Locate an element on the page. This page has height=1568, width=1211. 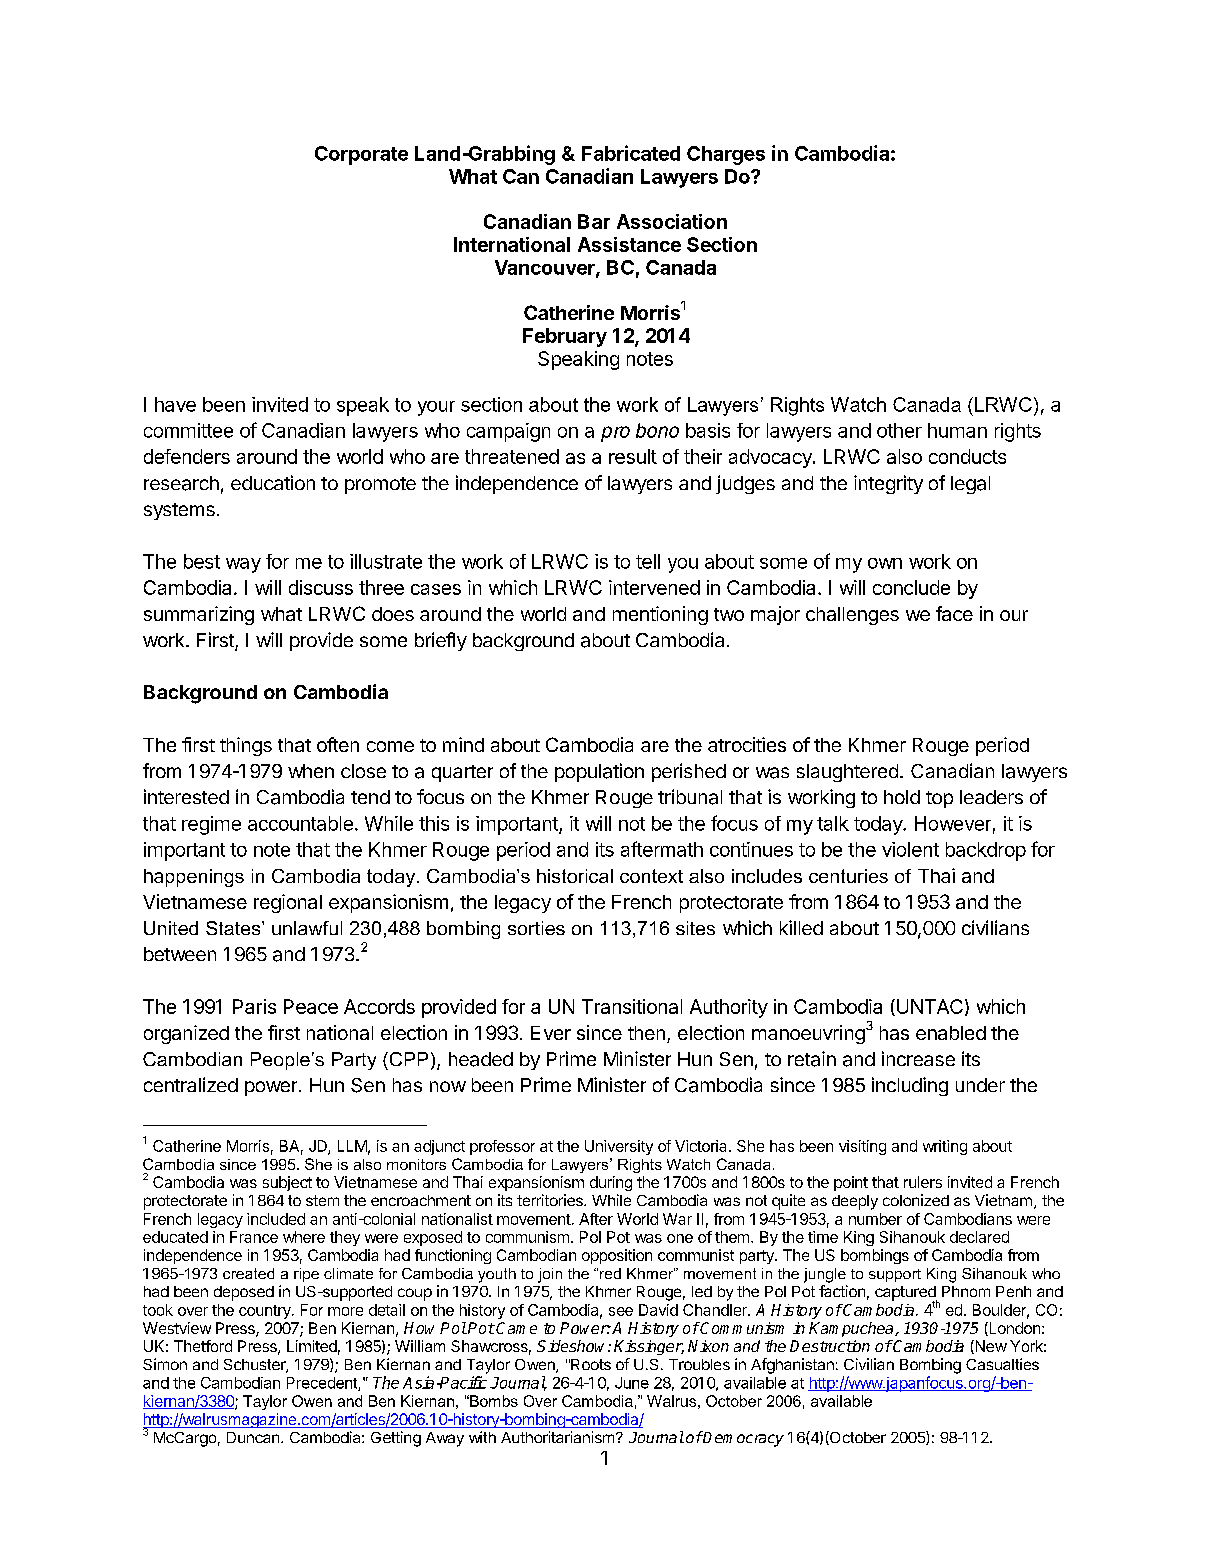
centralized is located at coordinates (191, 1084).
